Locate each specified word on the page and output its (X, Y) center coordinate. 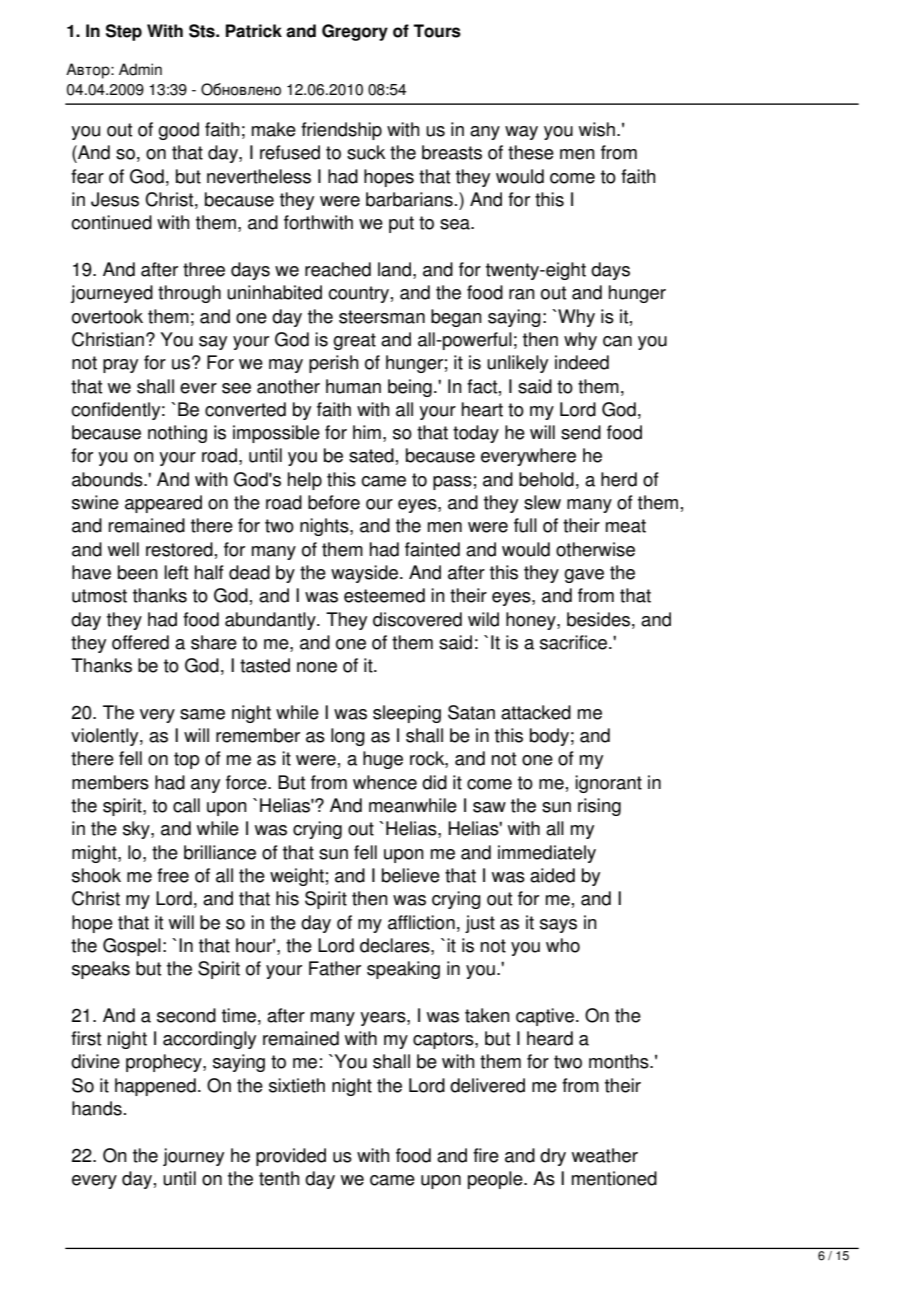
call (186, 805)
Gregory (355, 32)
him (367, 432)
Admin (140, 69)
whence (385, 782)
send (581, 432)
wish (597, 129)
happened (155, 1087)
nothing (177, 434)
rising (599, 807)
